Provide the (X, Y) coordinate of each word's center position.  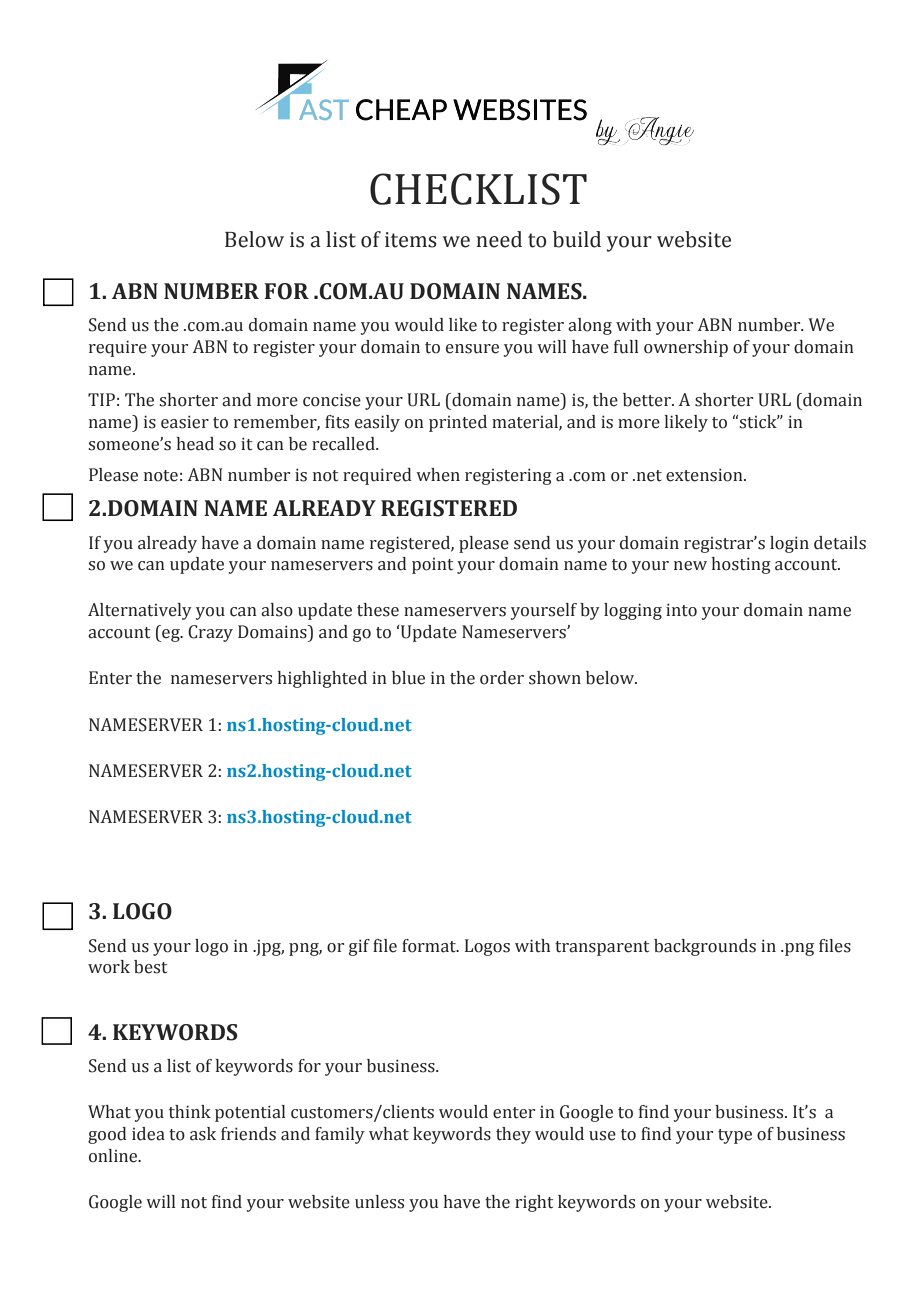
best (150, 967)
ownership (686, 348)
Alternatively (140, 611)
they (513, 1135)
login (789, 544)
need (499, 239)
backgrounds (705, 947)
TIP (101, 399)
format (430, 946)
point (432, 566)
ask (203, 1134)
